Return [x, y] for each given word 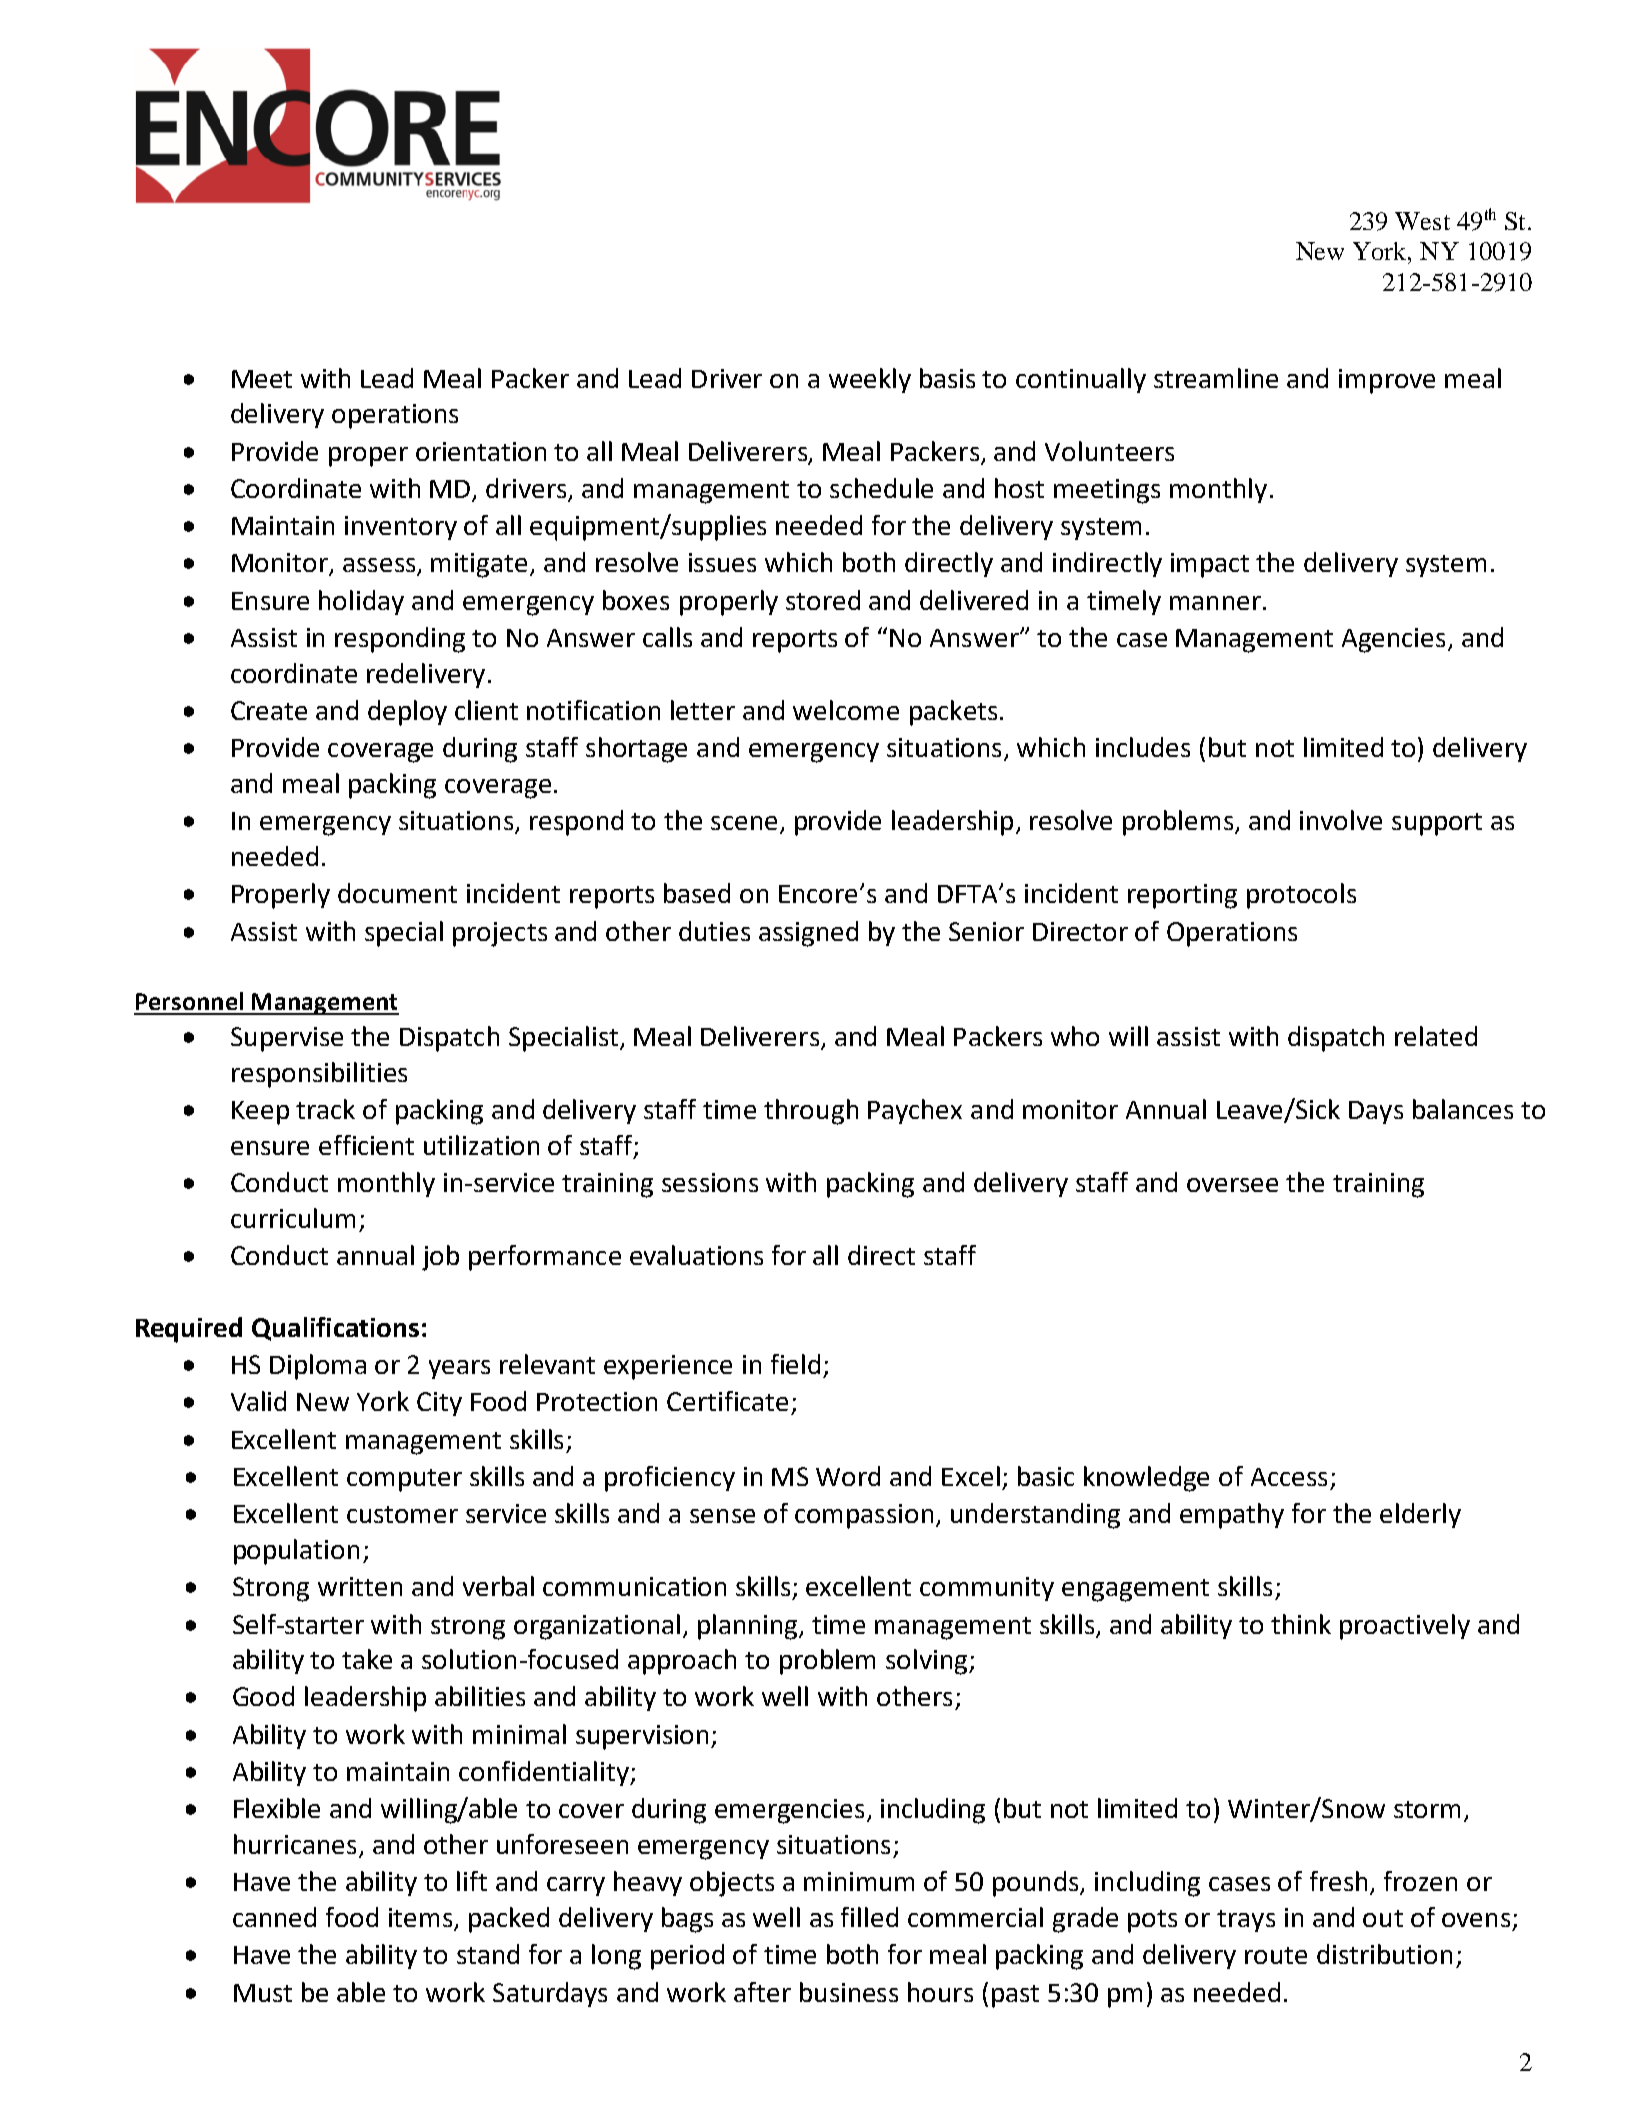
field [795, 1364]
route [1276, 1955]
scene [744, 823]
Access [1289, 1477]
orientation [481, 451]
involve [1341, 820]
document [397, 893]
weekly [870, 380]
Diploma [318, 1367]
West [1422, 221]
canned [274, 1917]
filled [869, 1917]
